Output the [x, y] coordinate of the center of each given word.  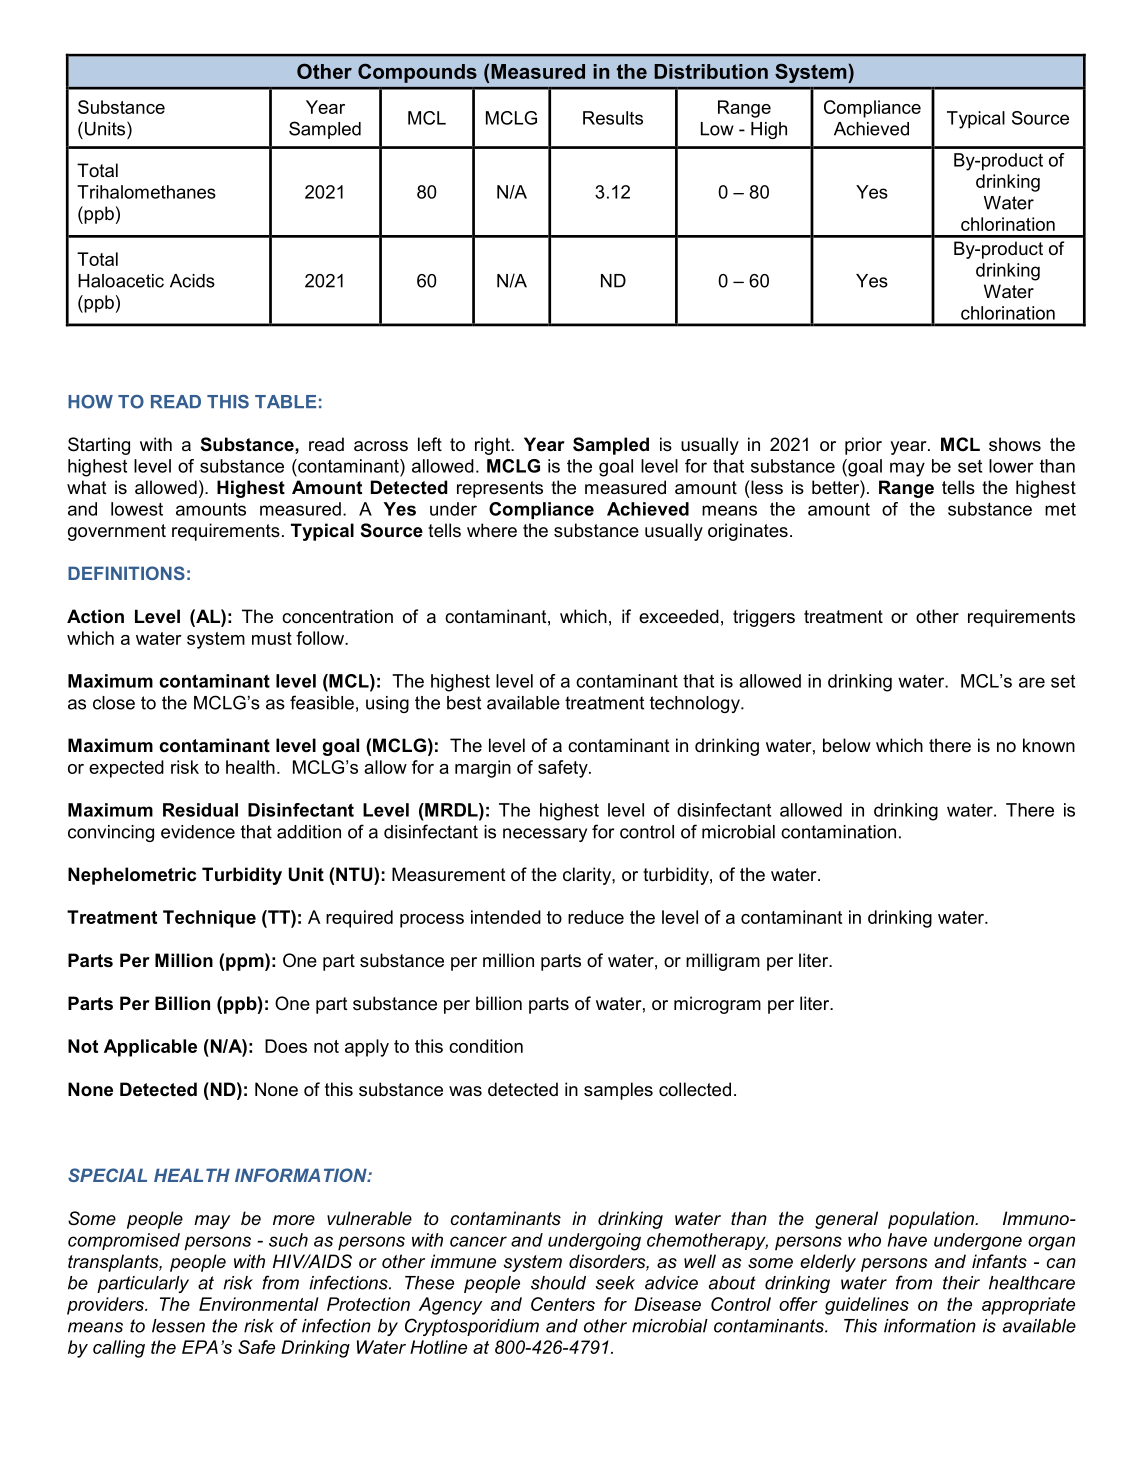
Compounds [417, 73]
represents [500, 489]
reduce [596, 917]
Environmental [259, 1304]
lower [1011, 466]
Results [613, 118]
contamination [838, 832]
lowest [137, 509]
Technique [209, 919]
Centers [563, 1304]
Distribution [711, 71]
